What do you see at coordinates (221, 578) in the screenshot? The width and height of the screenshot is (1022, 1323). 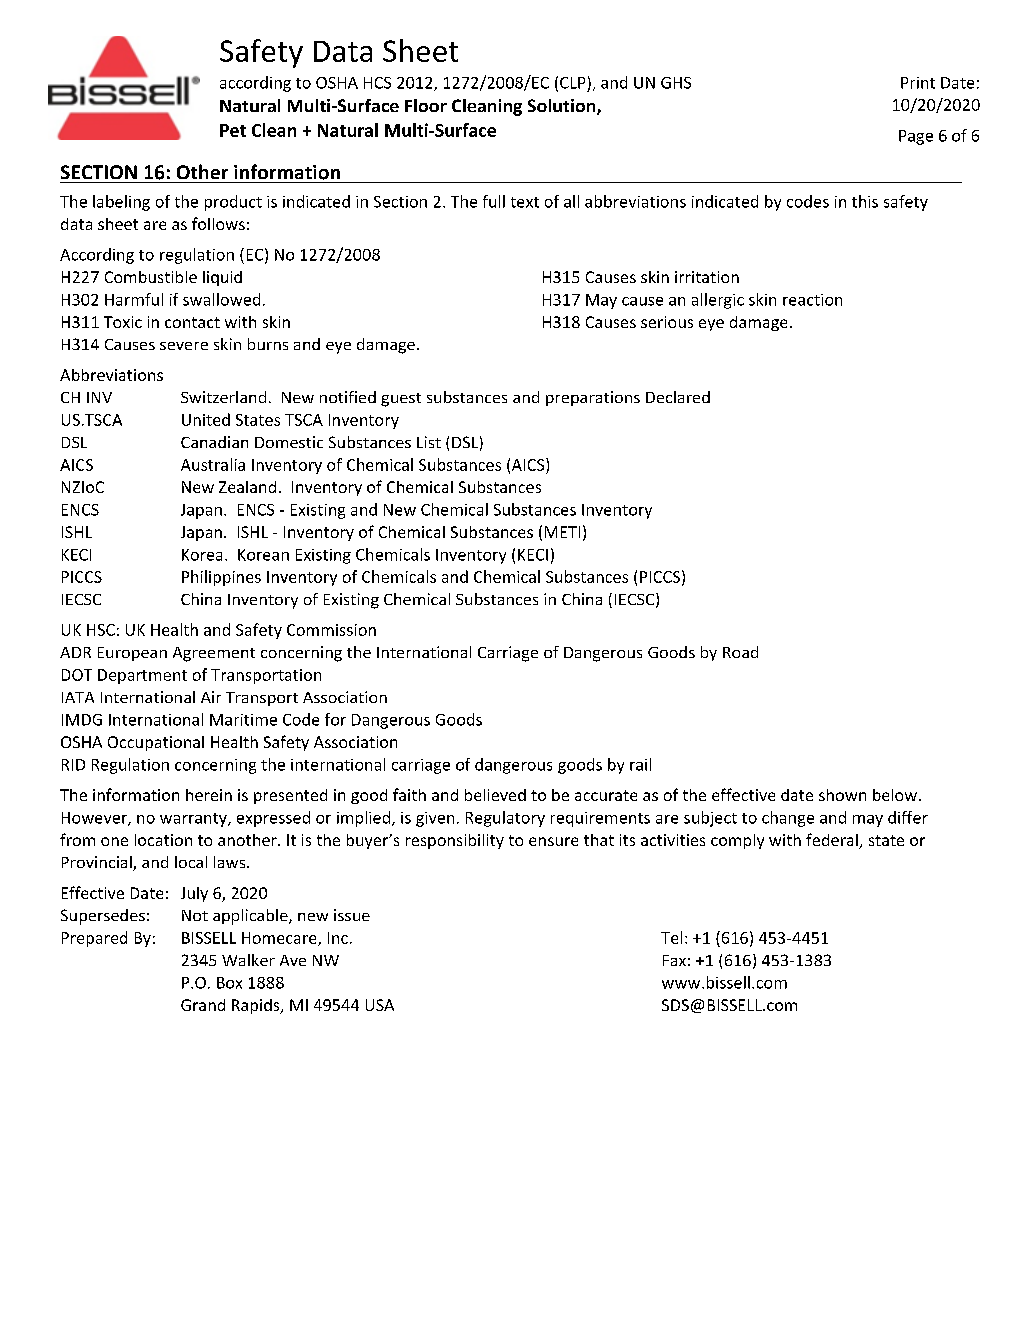 I see `Philippines` at bounding box center [221, 578].
